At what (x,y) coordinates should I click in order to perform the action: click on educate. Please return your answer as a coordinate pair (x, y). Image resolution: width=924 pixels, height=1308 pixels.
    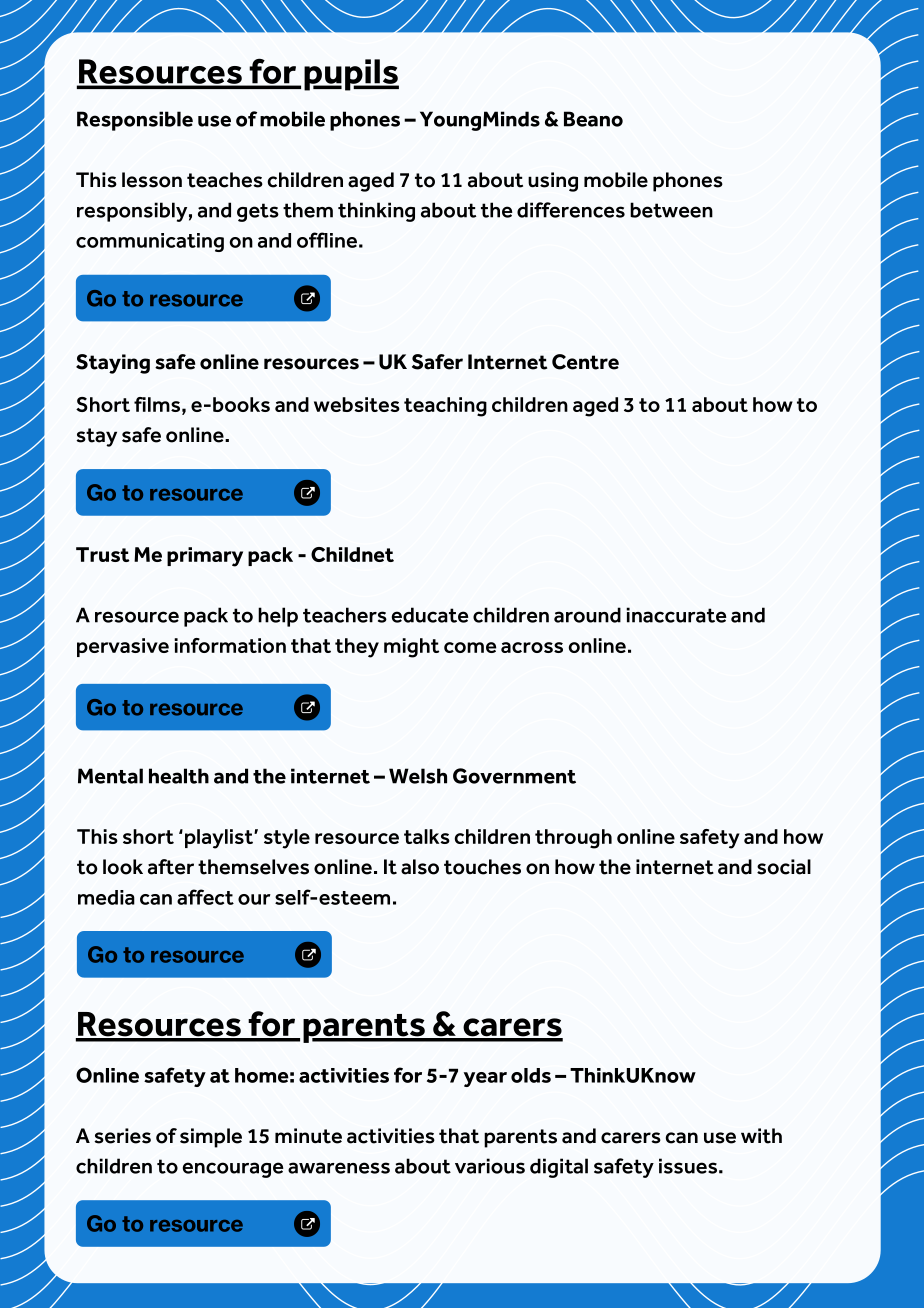
    Looking at the image, I should click on (430, 615).
